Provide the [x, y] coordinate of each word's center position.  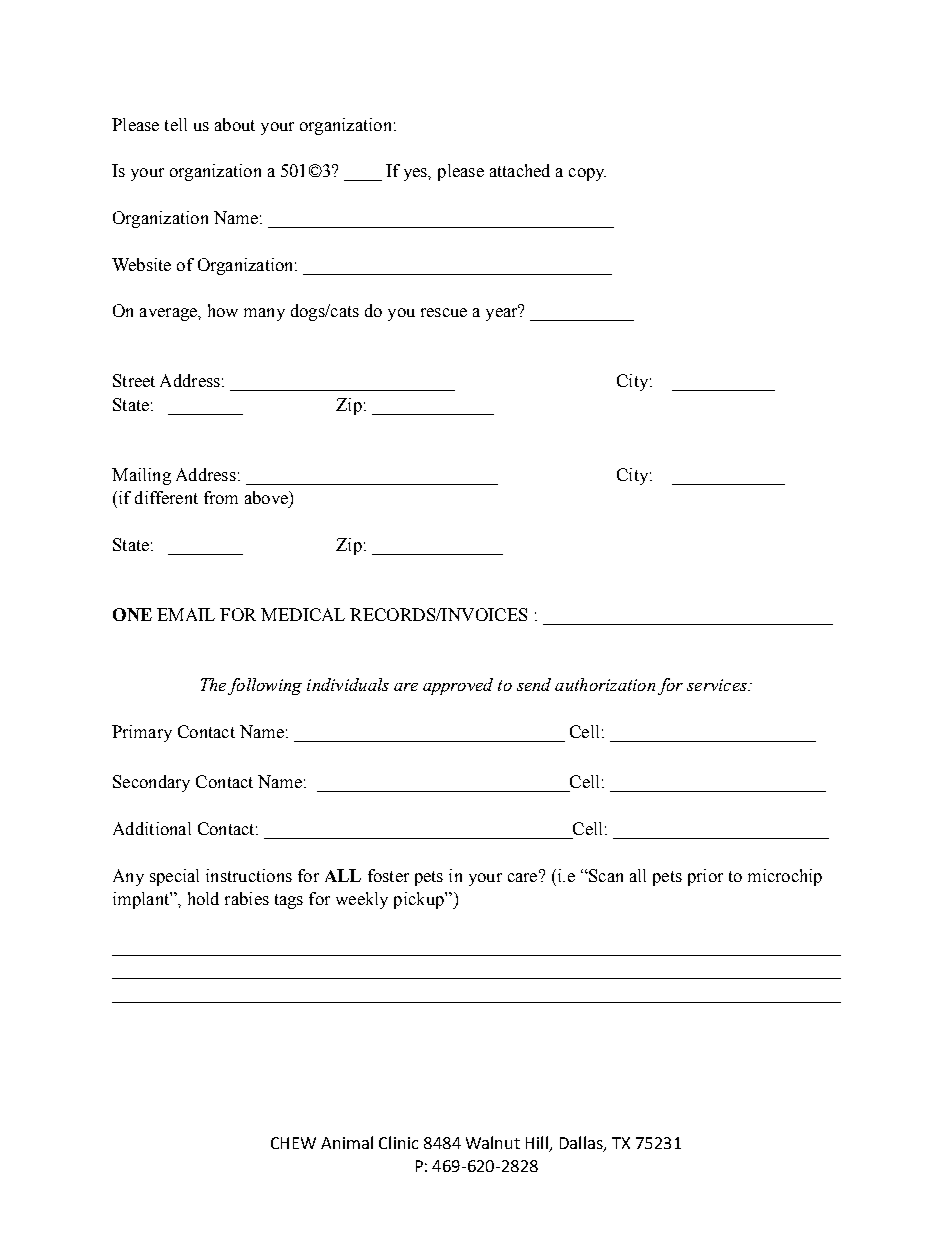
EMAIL [186, 614]
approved [458, 686]
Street [134, 380]
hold [203, 898]
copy [587, 174]
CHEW [293, 1143]
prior [705, 877]
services [718, 685]
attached [520, 170]
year [503, 313]
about [235, 124]
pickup [420, 900]
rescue [444, 312]
